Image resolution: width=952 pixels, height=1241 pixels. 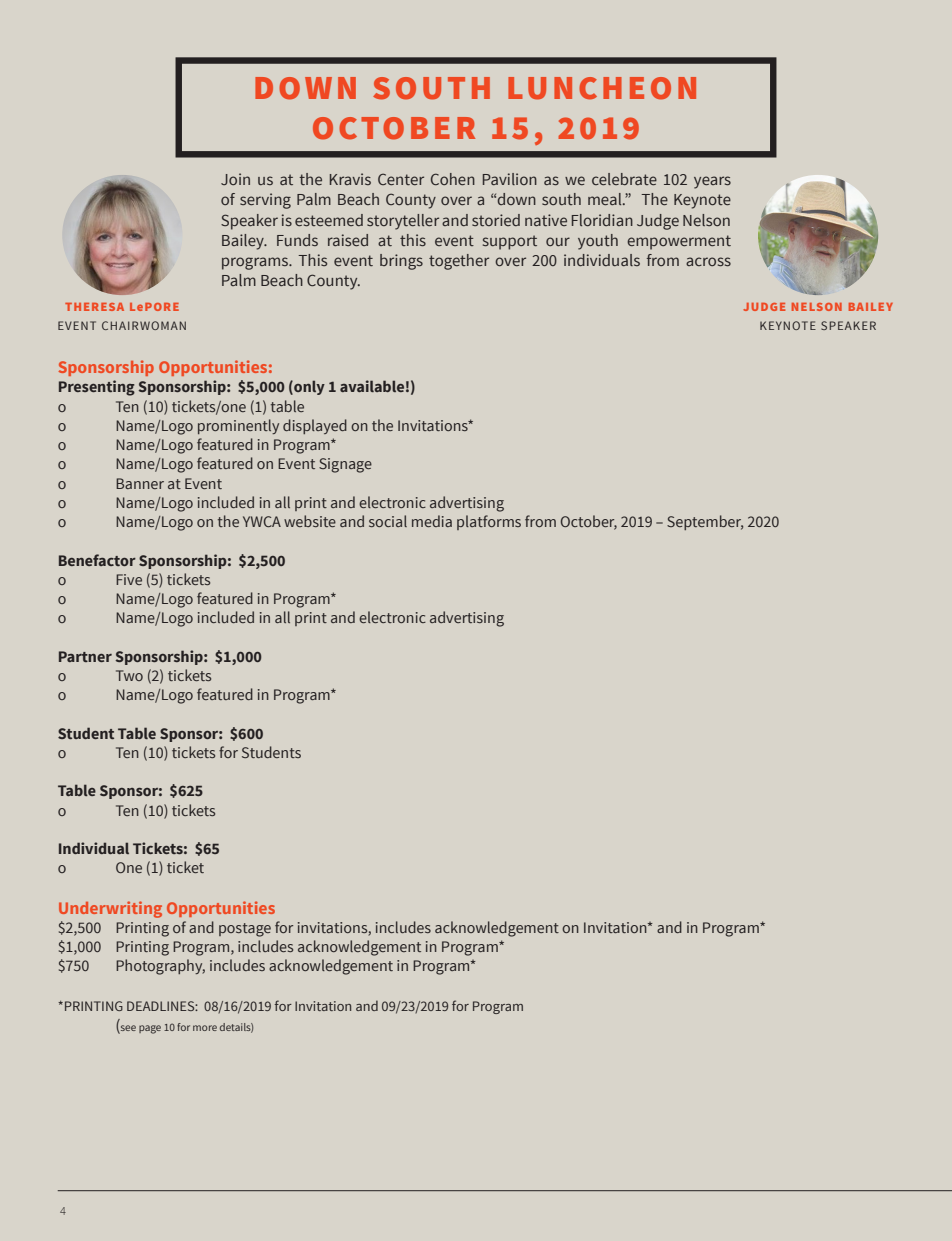 I want to click on more, so click(x=205, y=1028).
